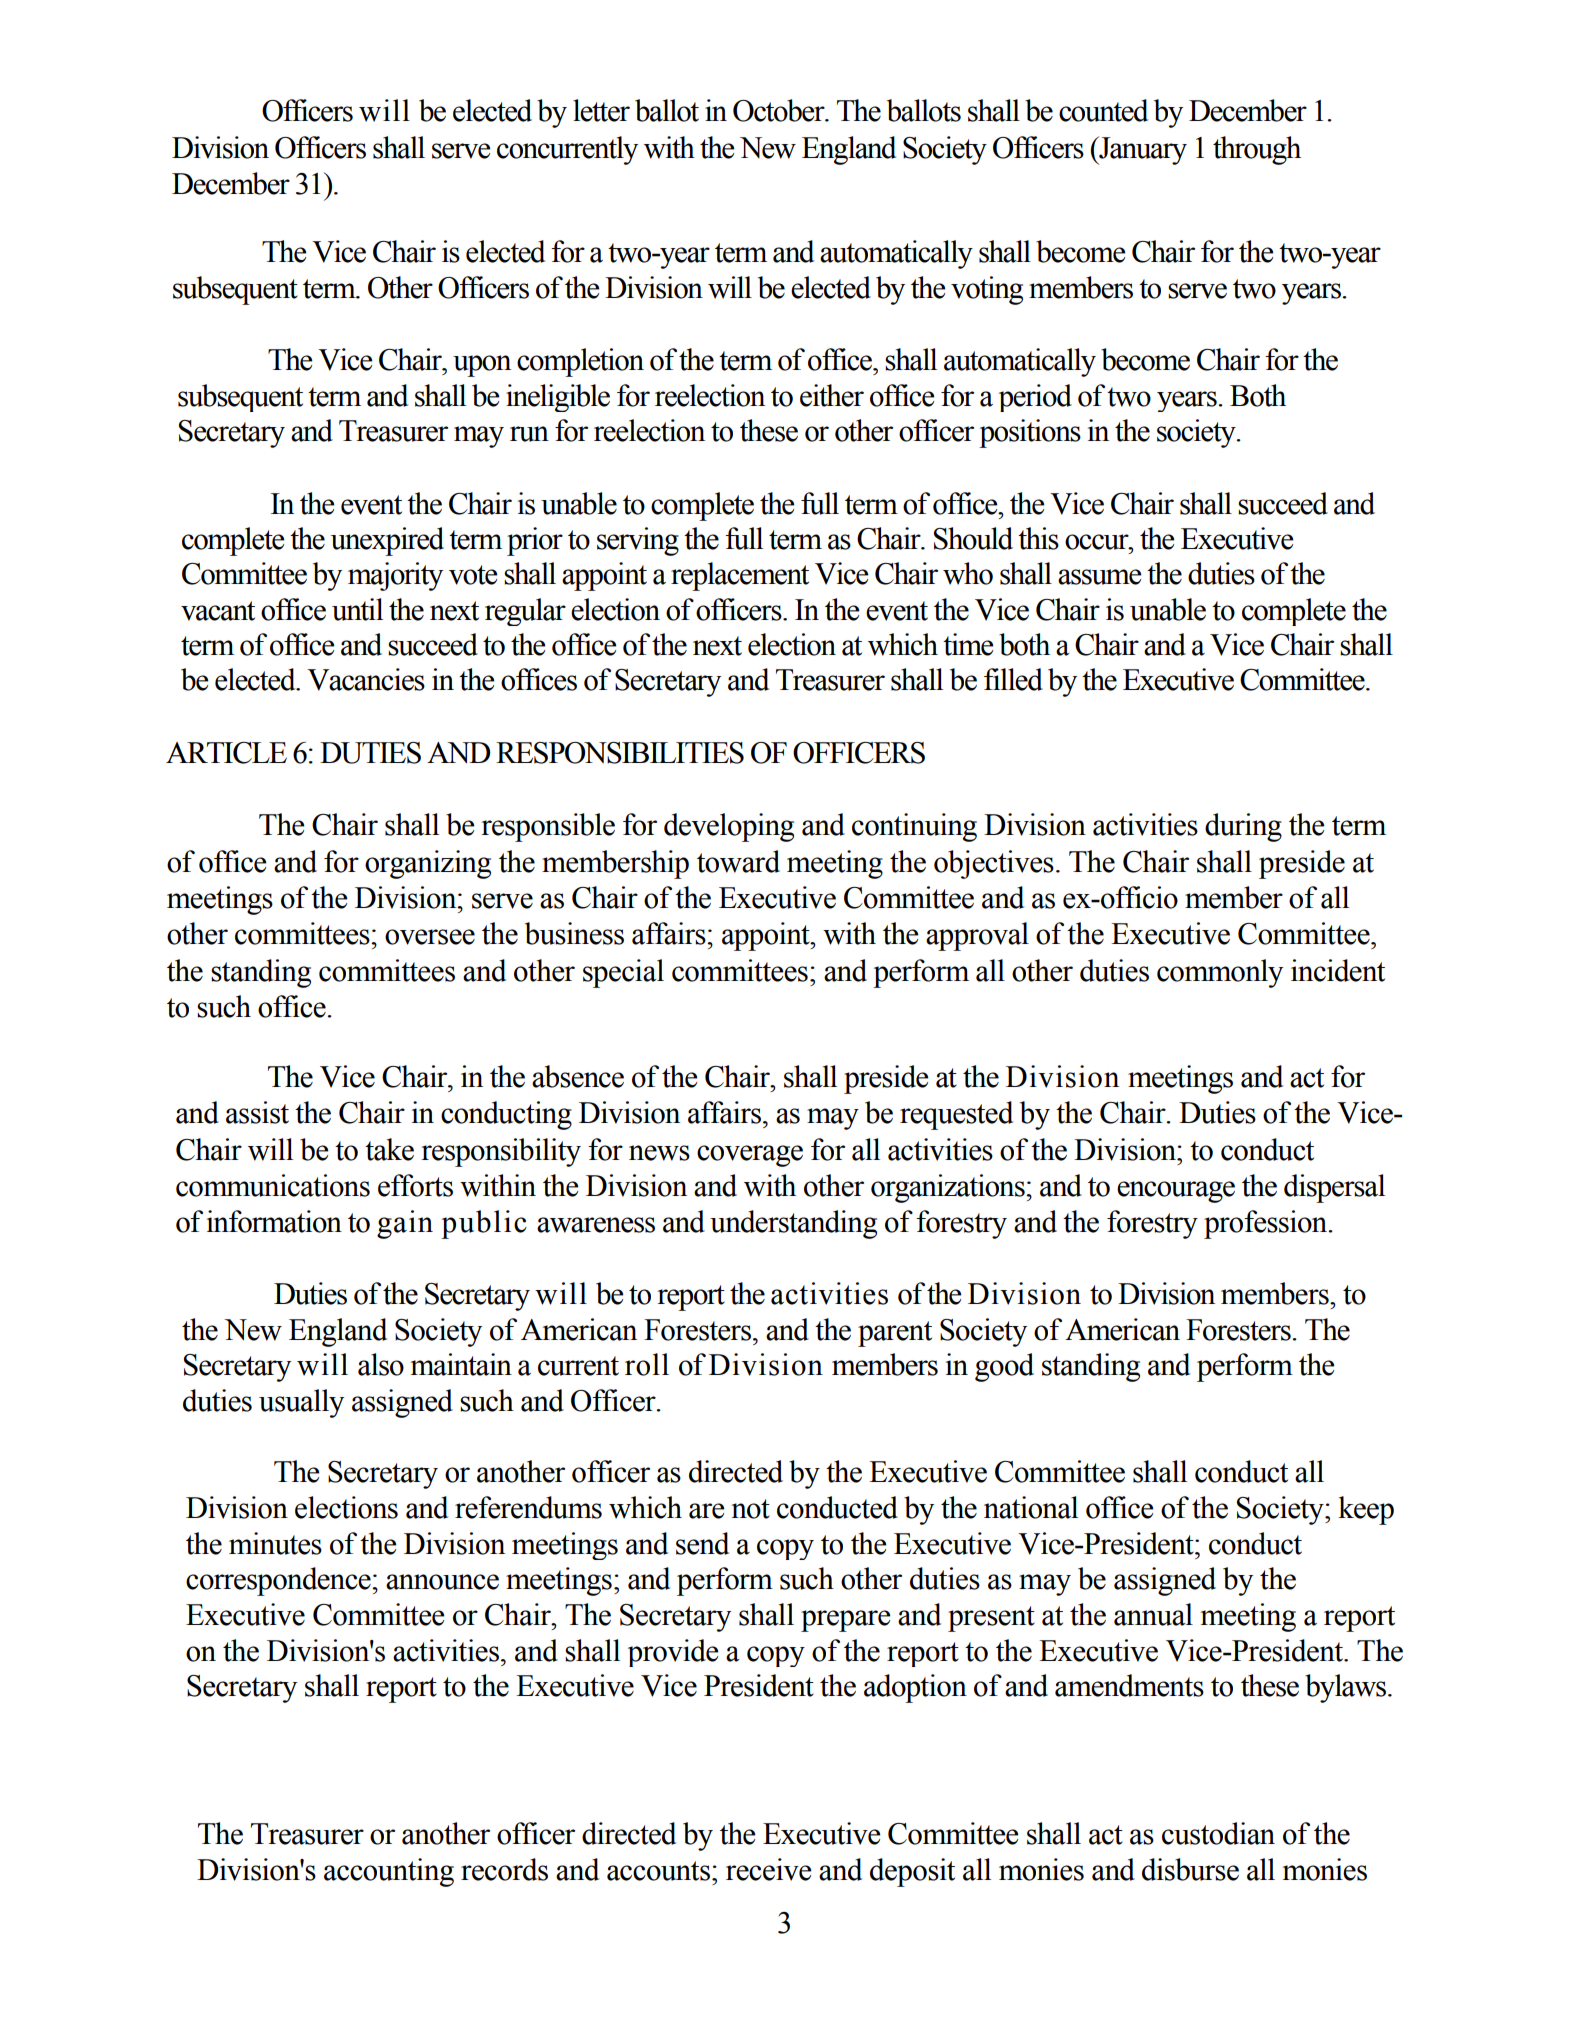  I want to click on custodian, so click(1218, 1833).
